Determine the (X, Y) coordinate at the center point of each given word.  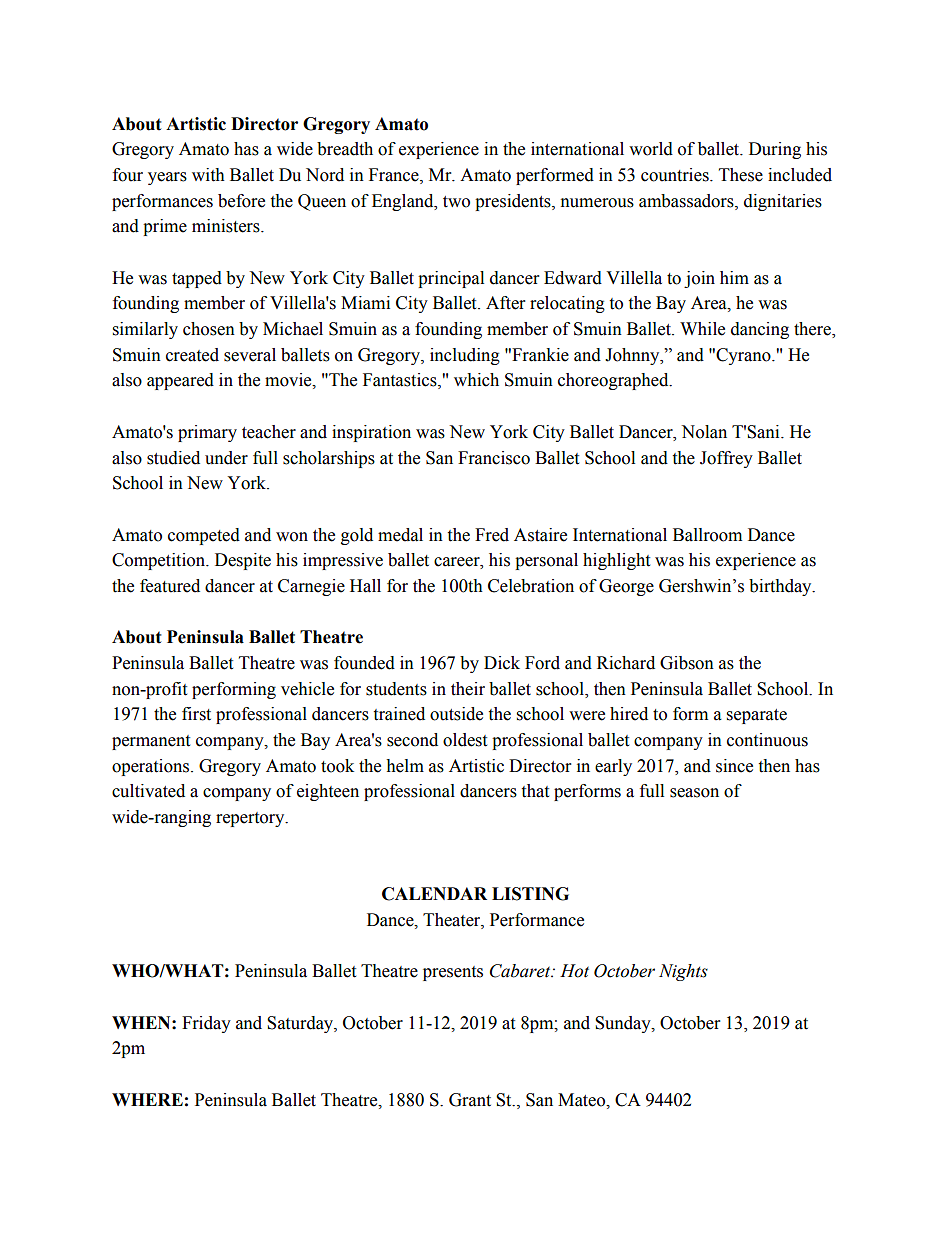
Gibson (687, 663)
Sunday (624, 1024)
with (208, 175)
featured (170, 586)
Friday (206, 1024)
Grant (470, 1100)
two (456, 202)
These (741, 175)
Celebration (531, 586)
